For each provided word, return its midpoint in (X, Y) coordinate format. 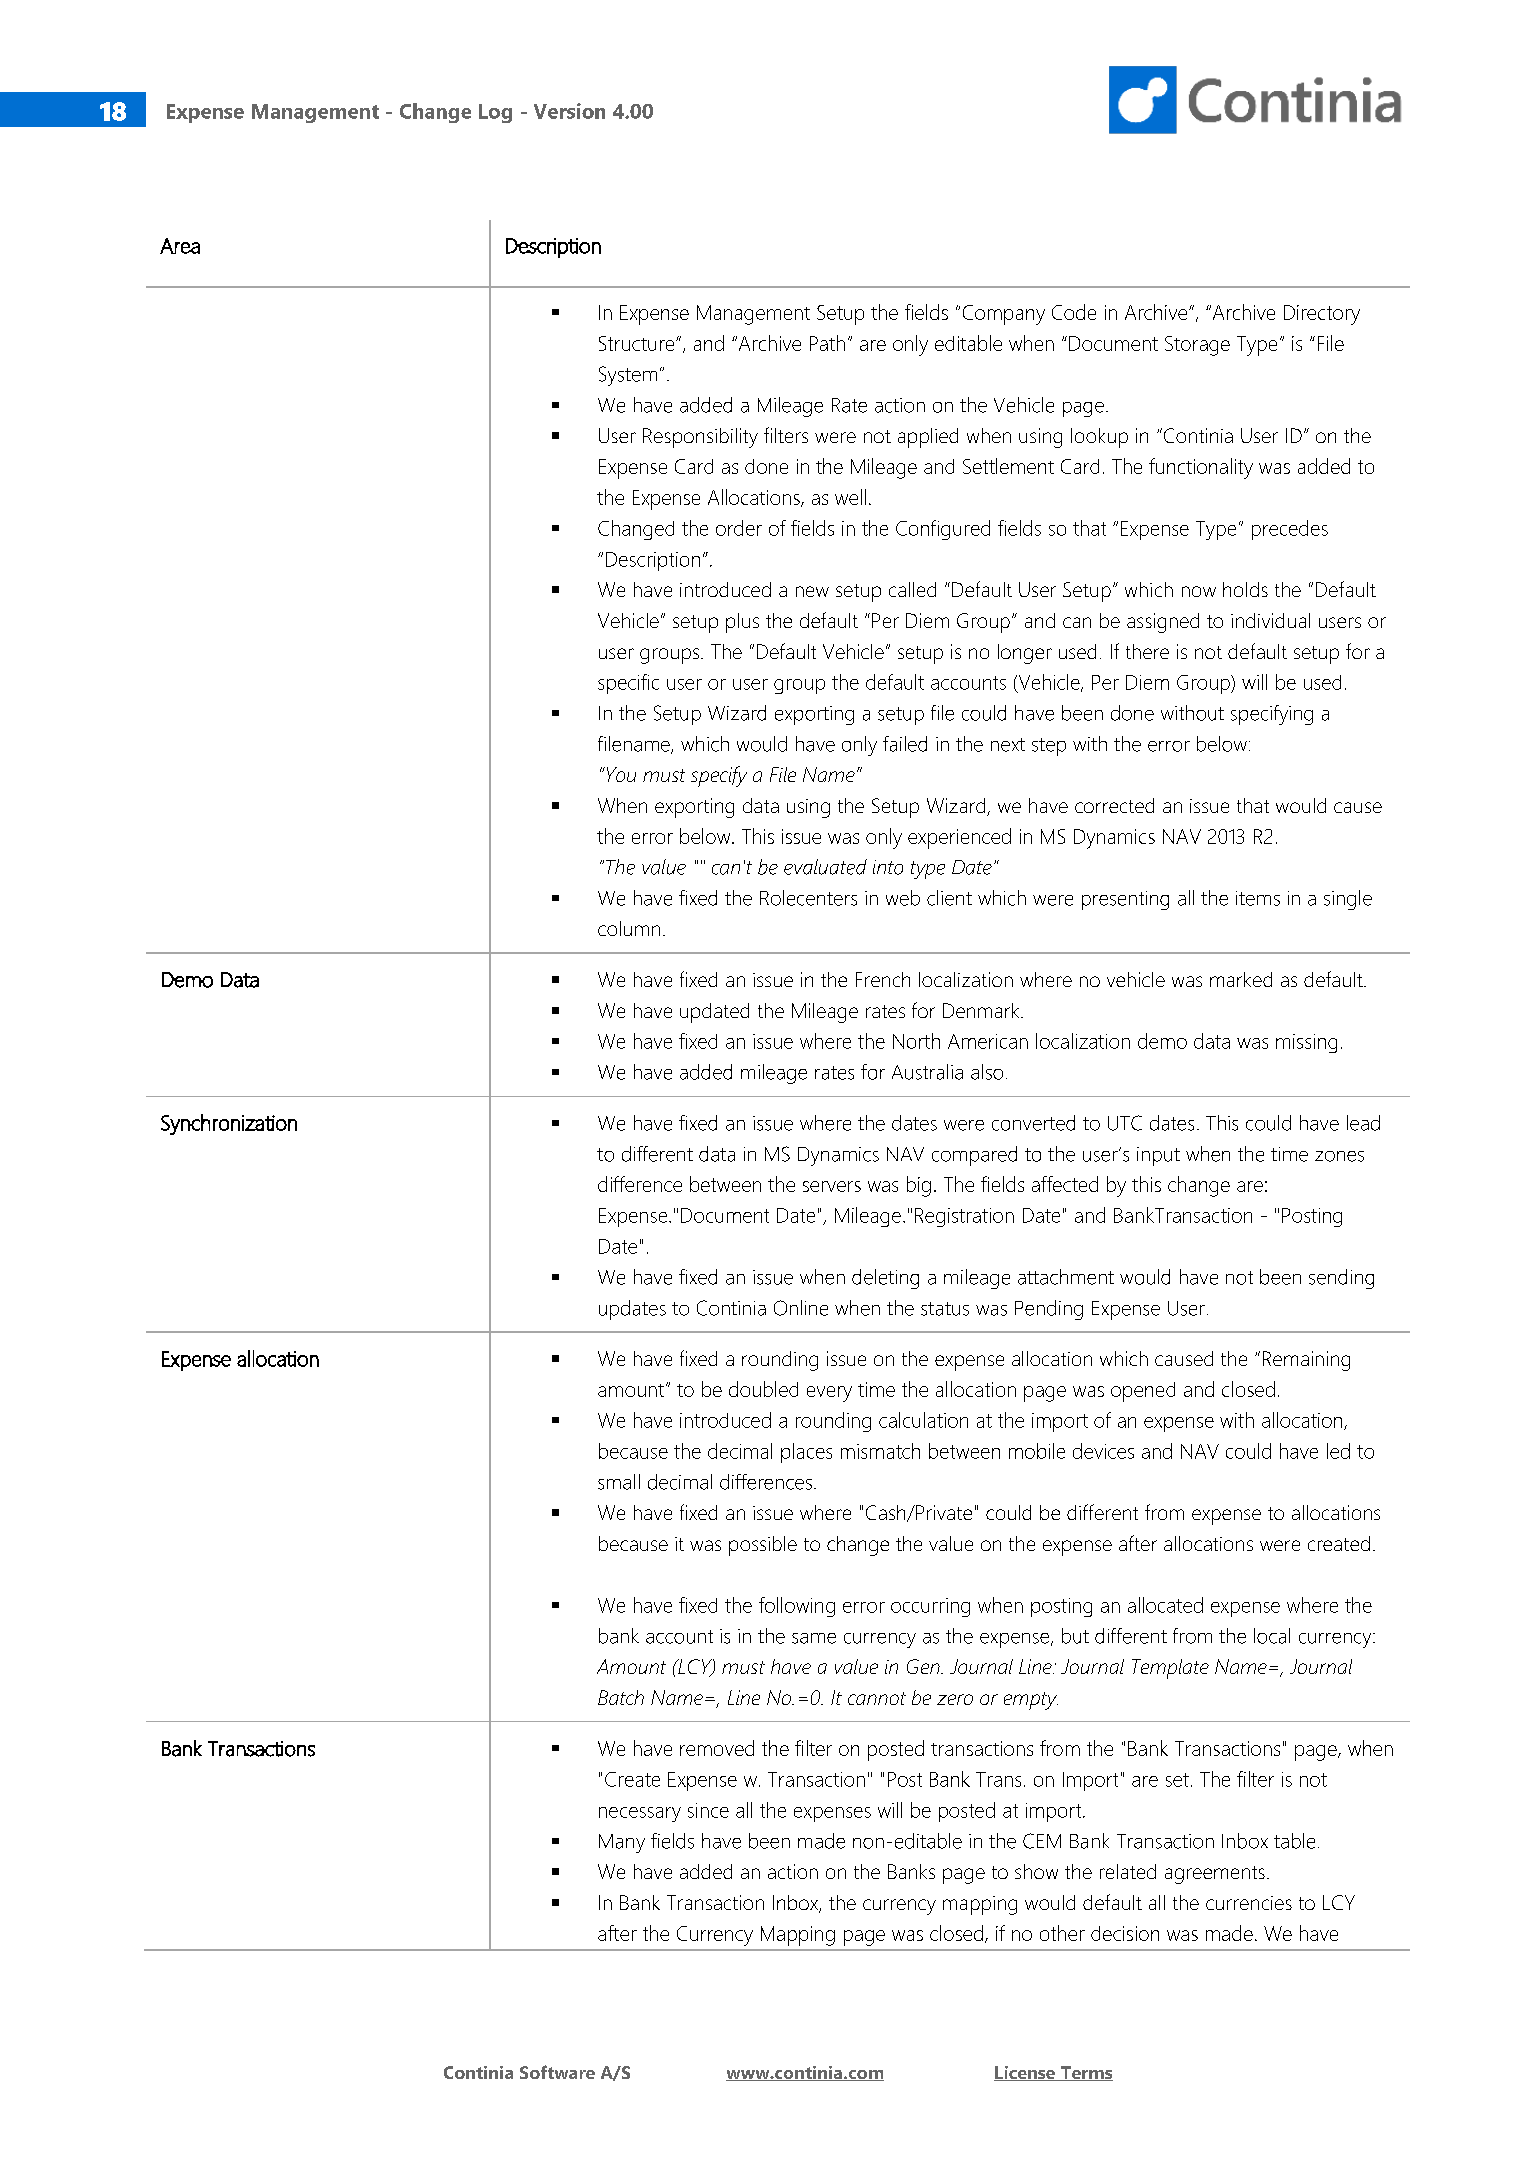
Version (569, 111)
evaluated (825, 867)
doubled (763, 1389)
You (620, 774)
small (619, 1482)
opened (1143, 1392)
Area (180, 246)
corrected (1114, 805)
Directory (1322, 315)
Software (557, 2072)
